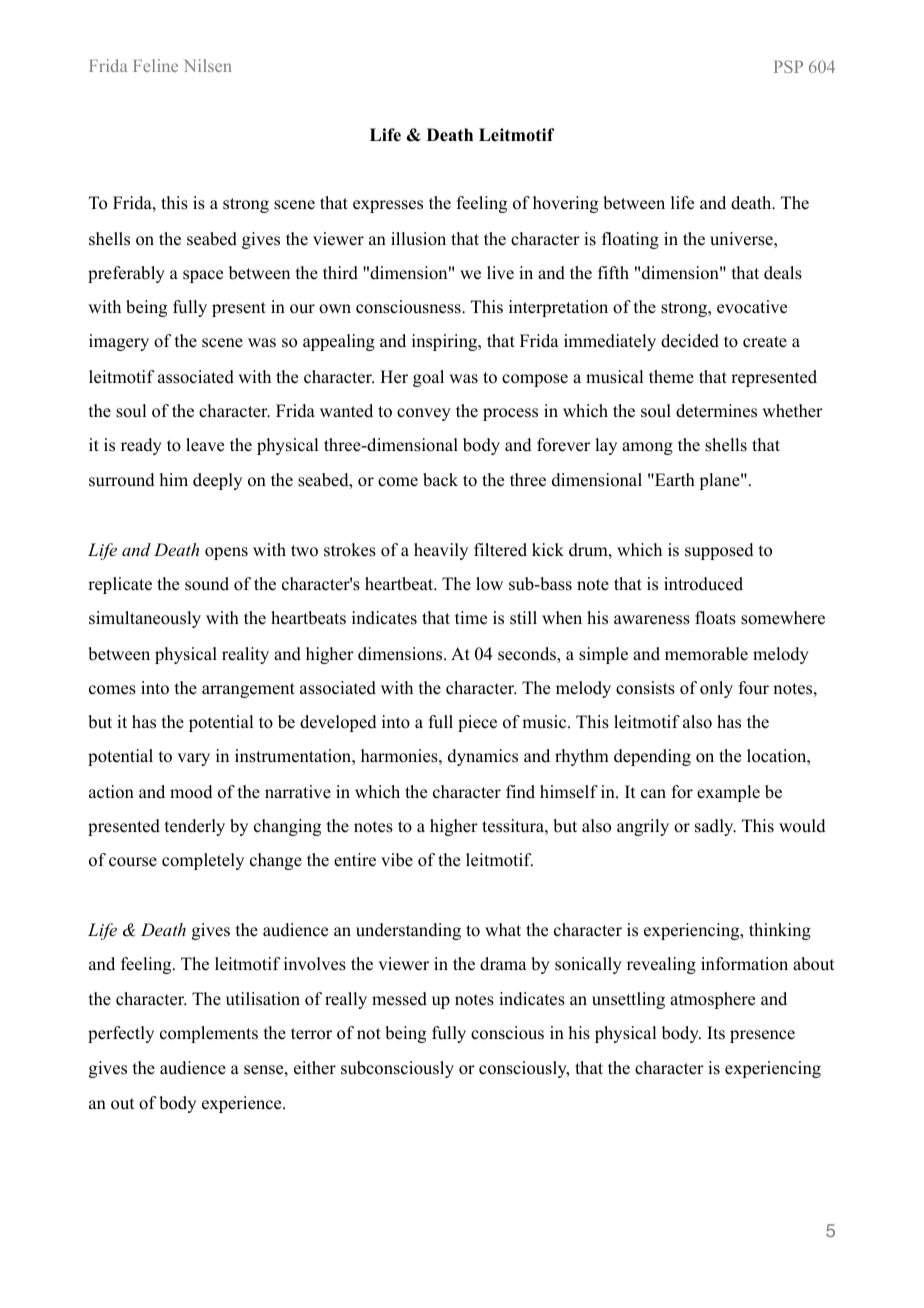 Image resolution: width=924 pixels, height=1308 pixels. Describe the element at coordinates (388, 206) in the document. I see `expresses` at that location.
